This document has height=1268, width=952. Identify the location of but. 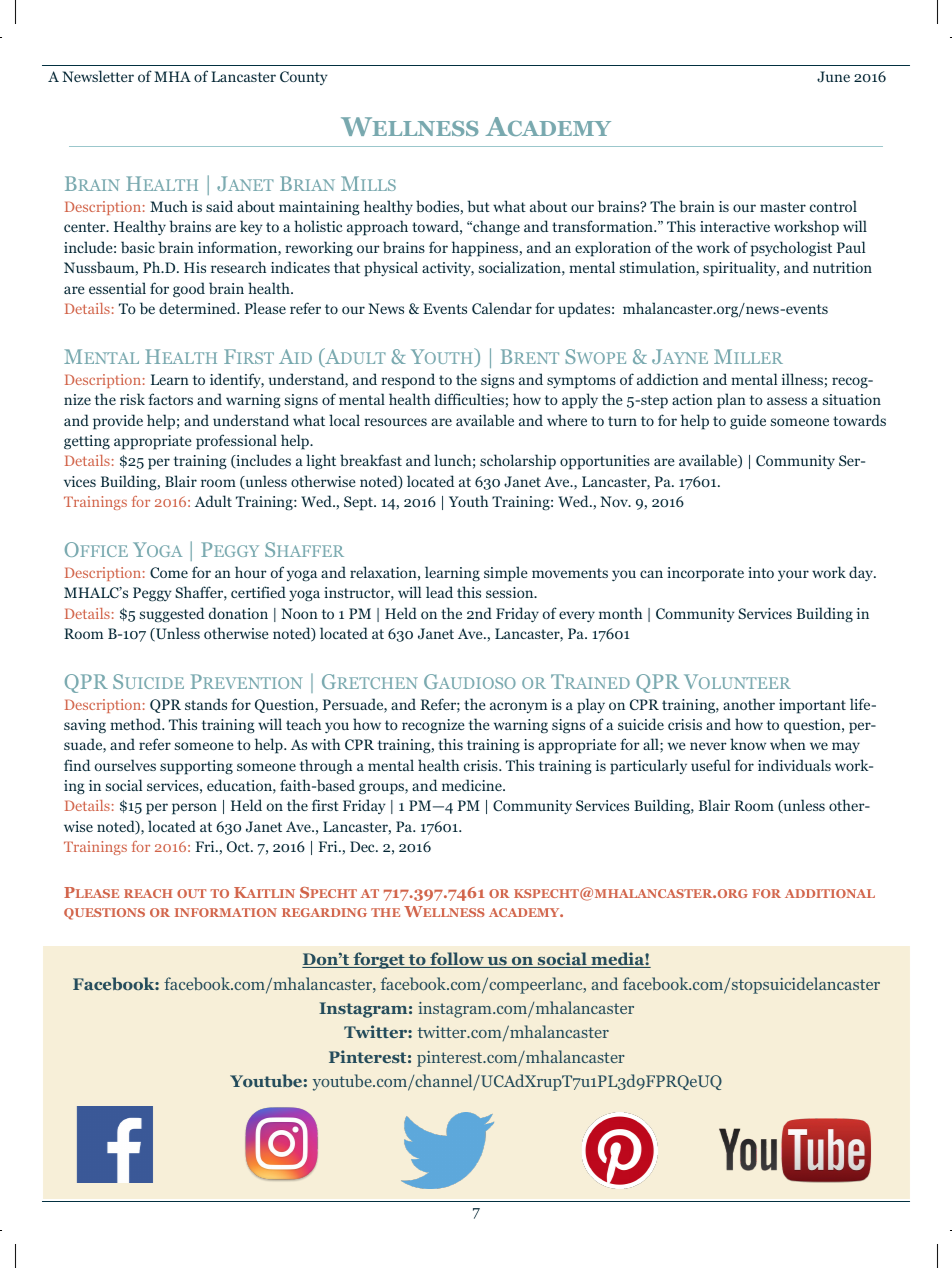
(479, 206).
